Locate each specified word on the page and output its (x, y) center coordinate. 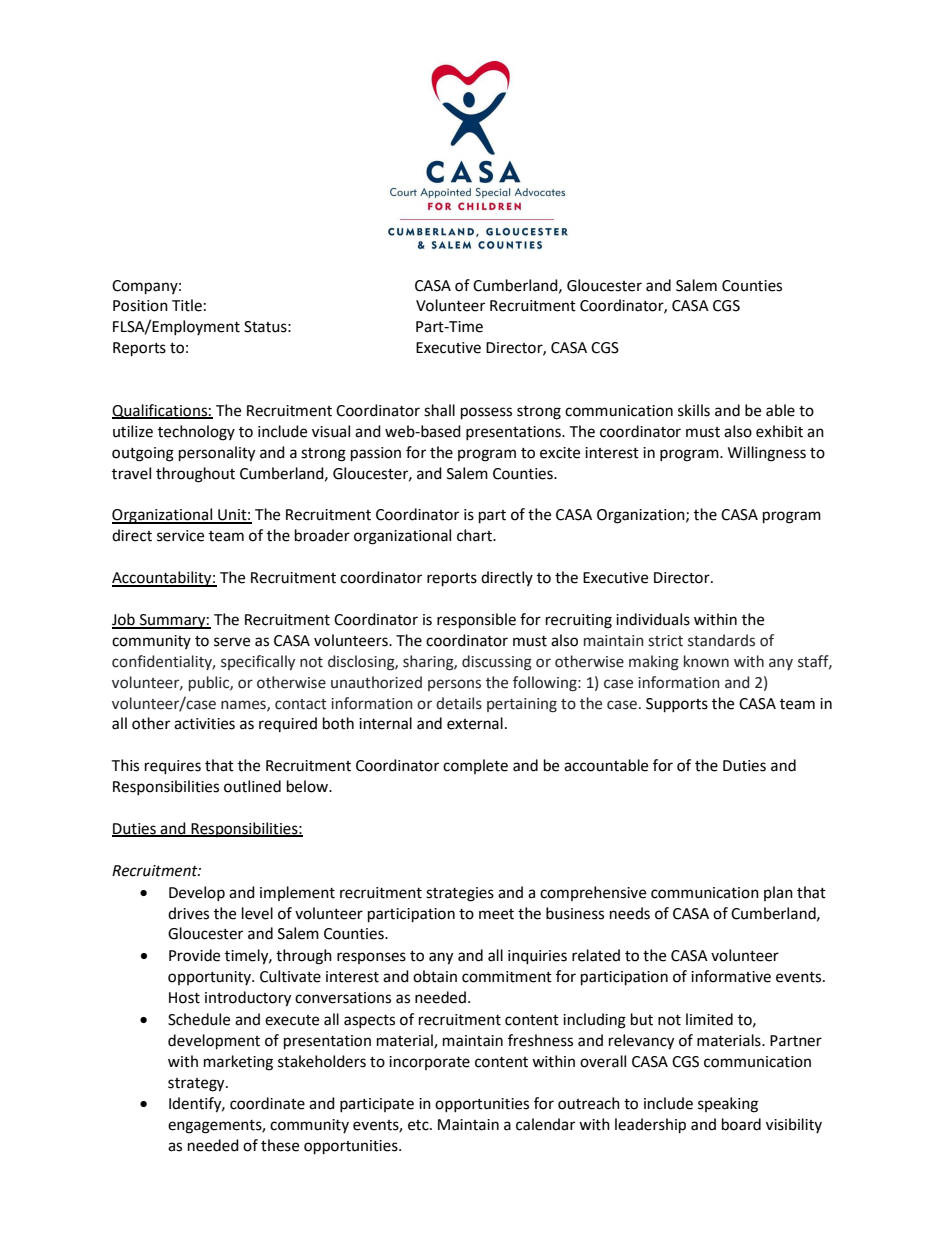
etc (419, 1125)
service (180, 536)
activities (204, 724)
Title (187, 305)
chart (475, 535)
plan (778, 893)
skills (694, 410)
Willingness (767, 454)
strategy (197, 1085)
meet (496, 914)
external (475, 723)
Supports (677, 705)
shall (439, 410)
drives (188, 913)
